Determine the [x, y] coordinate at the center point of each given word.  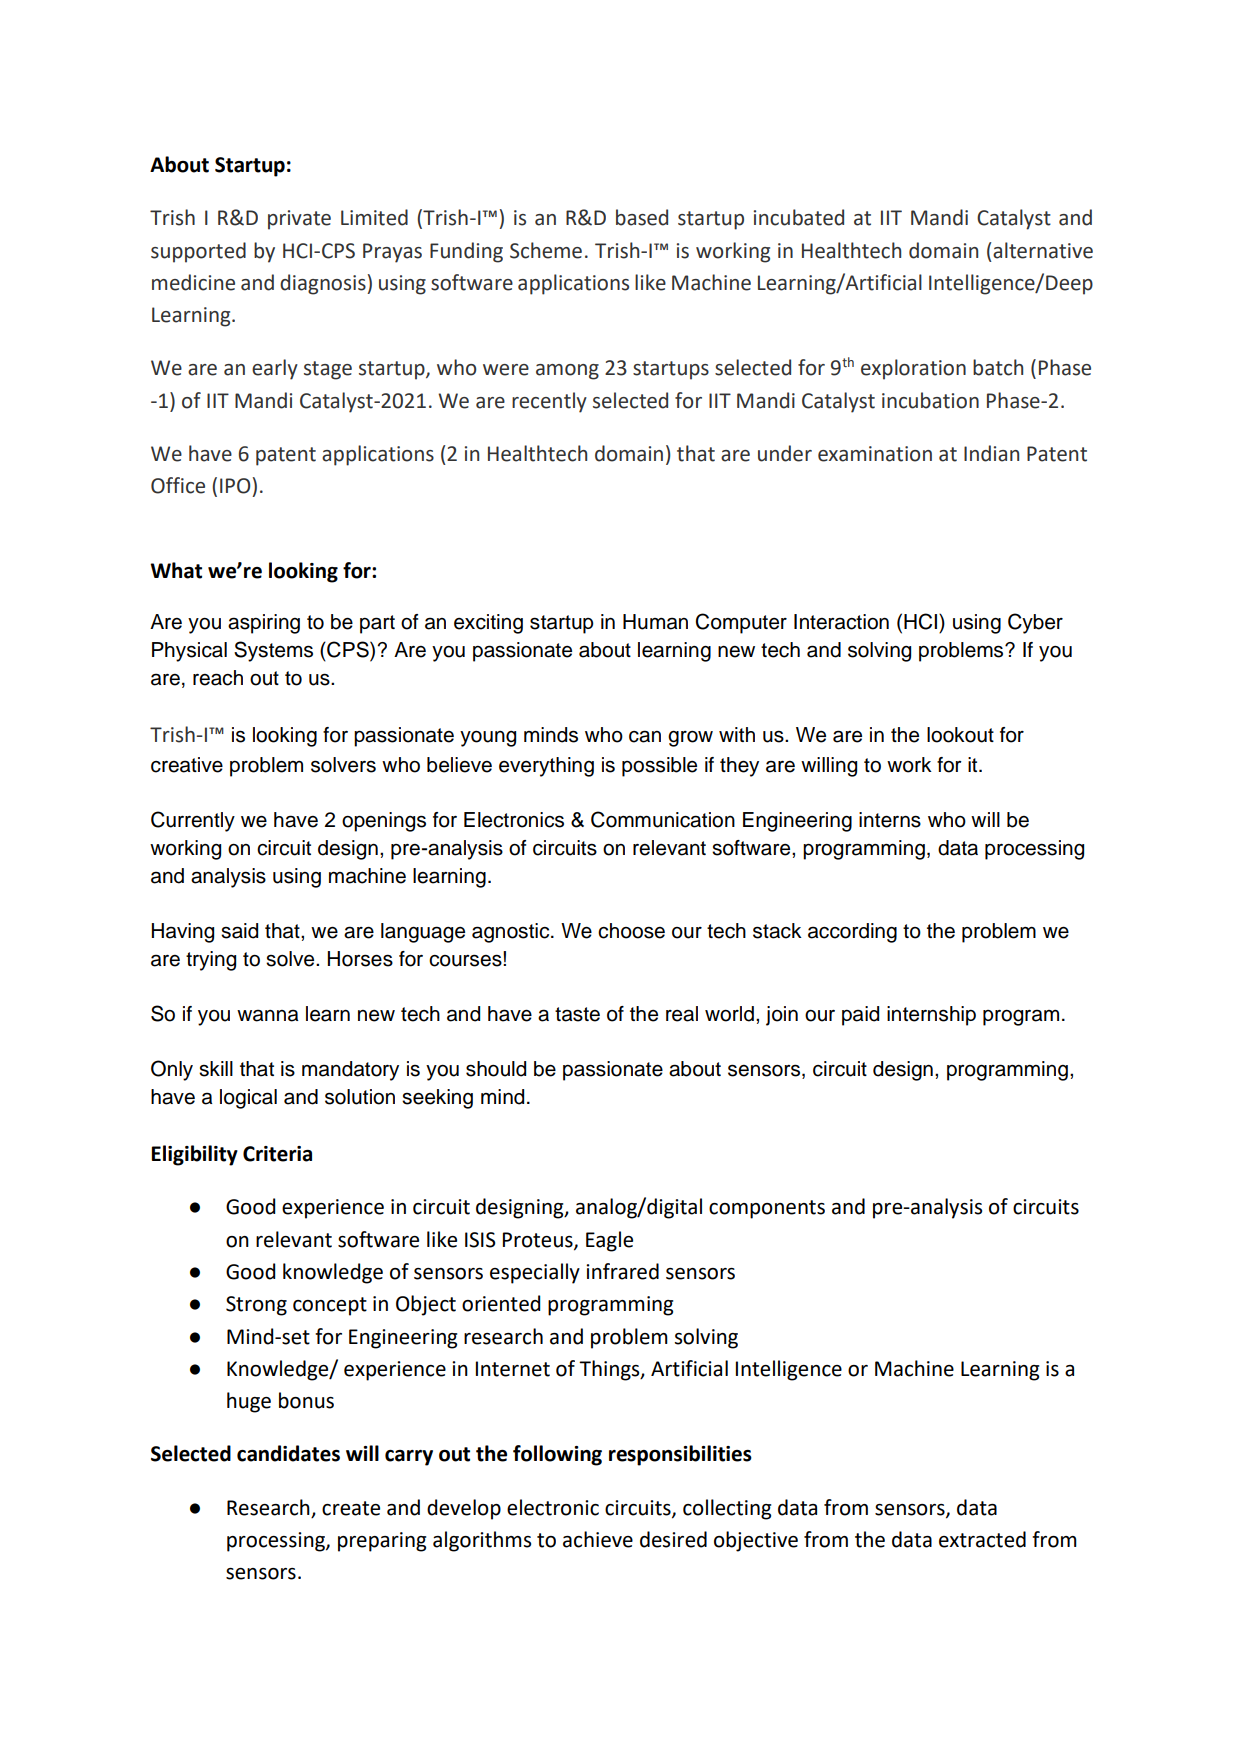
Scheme [546, 250]
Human [655, 622]
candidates [288, 1453]
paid [860, 1016]
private [299, 220]
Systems [273, 651]
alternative [1043, 250]
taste [577, 1014]
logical [248, 1099]
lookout [960, 735]
